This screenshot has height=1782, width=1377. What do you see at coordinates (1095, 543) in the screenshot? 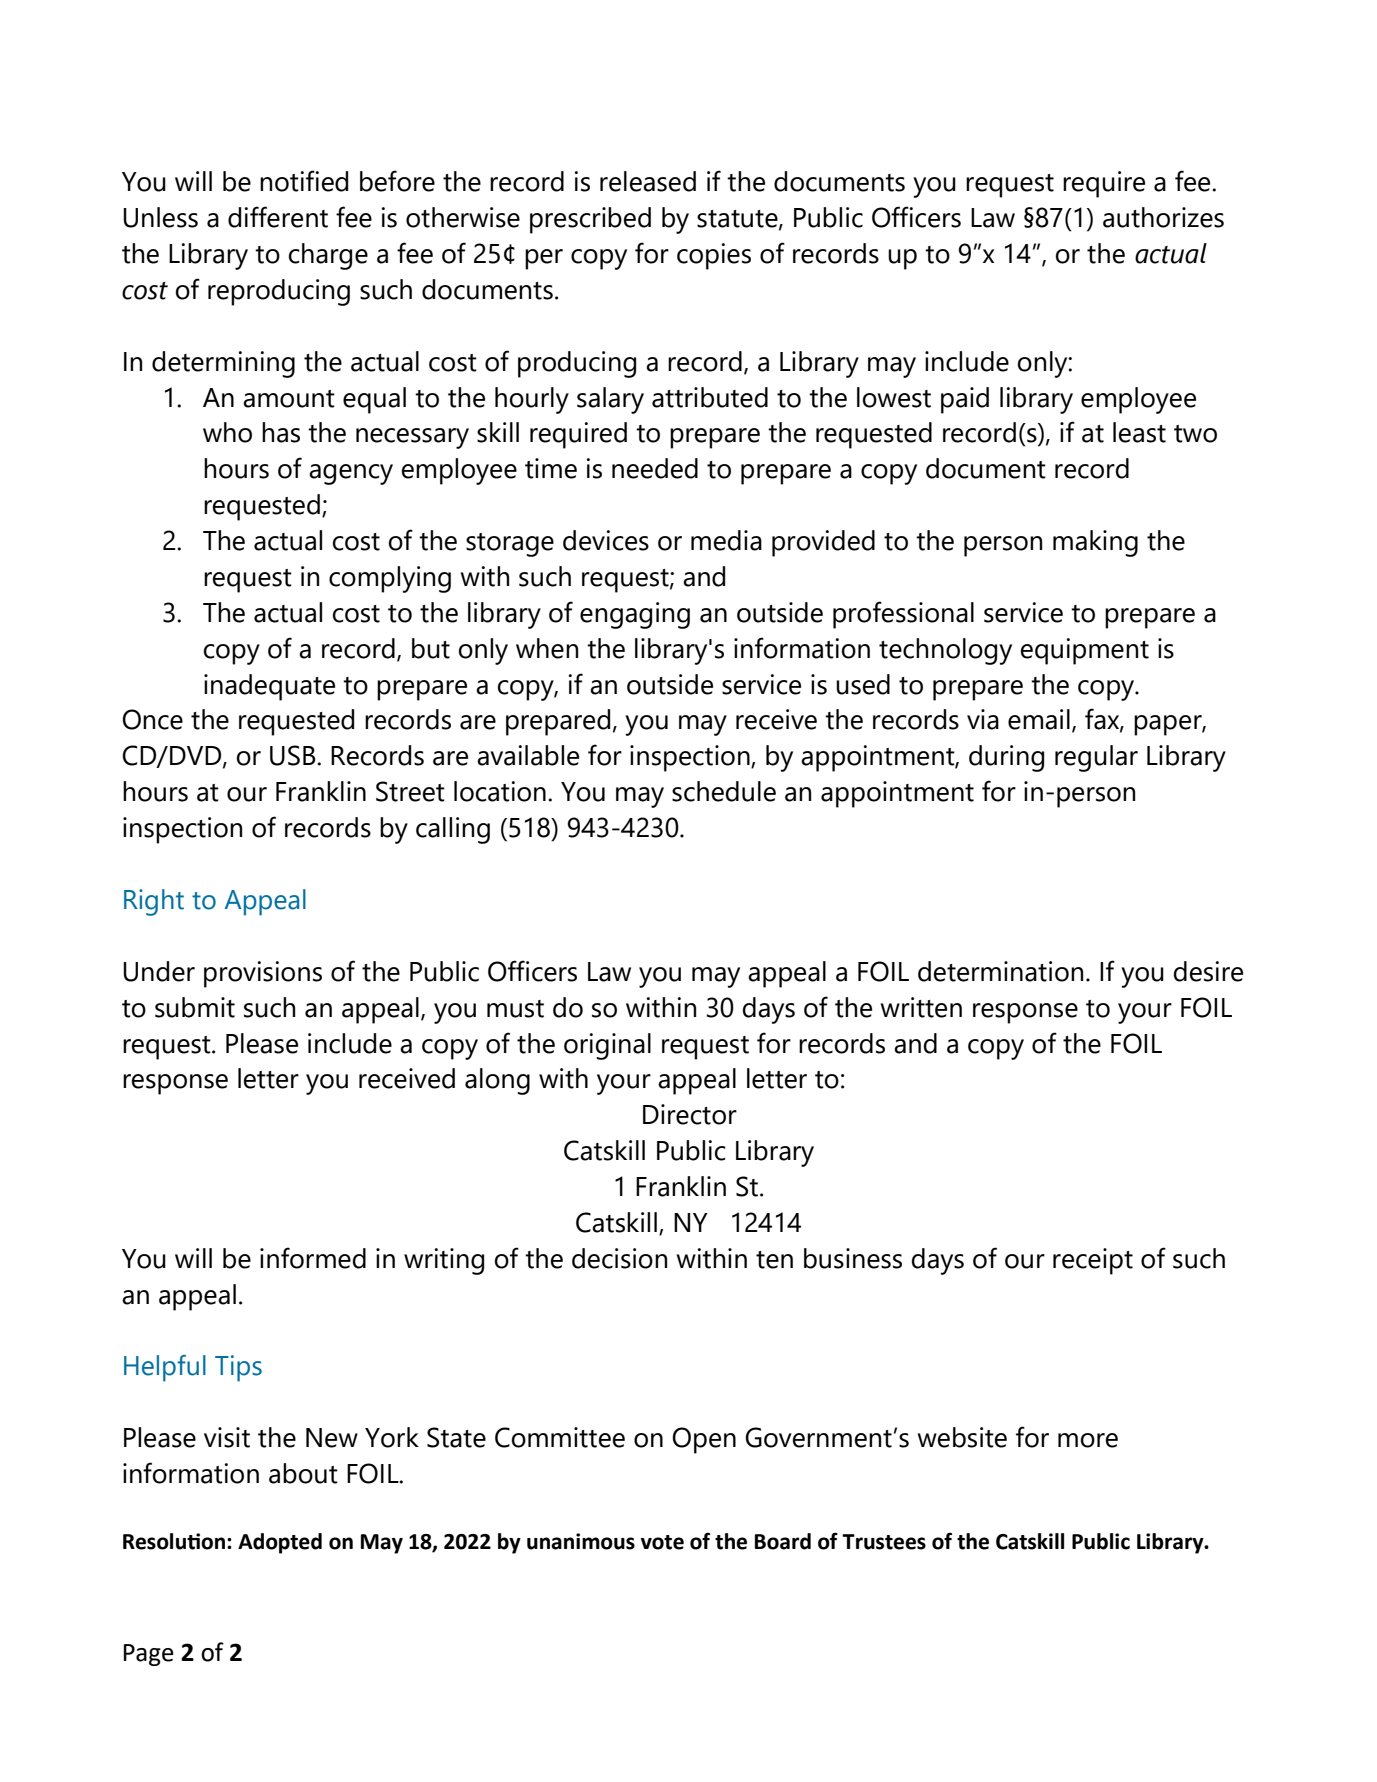
I see `making` at bounding box center [1095, 543].
